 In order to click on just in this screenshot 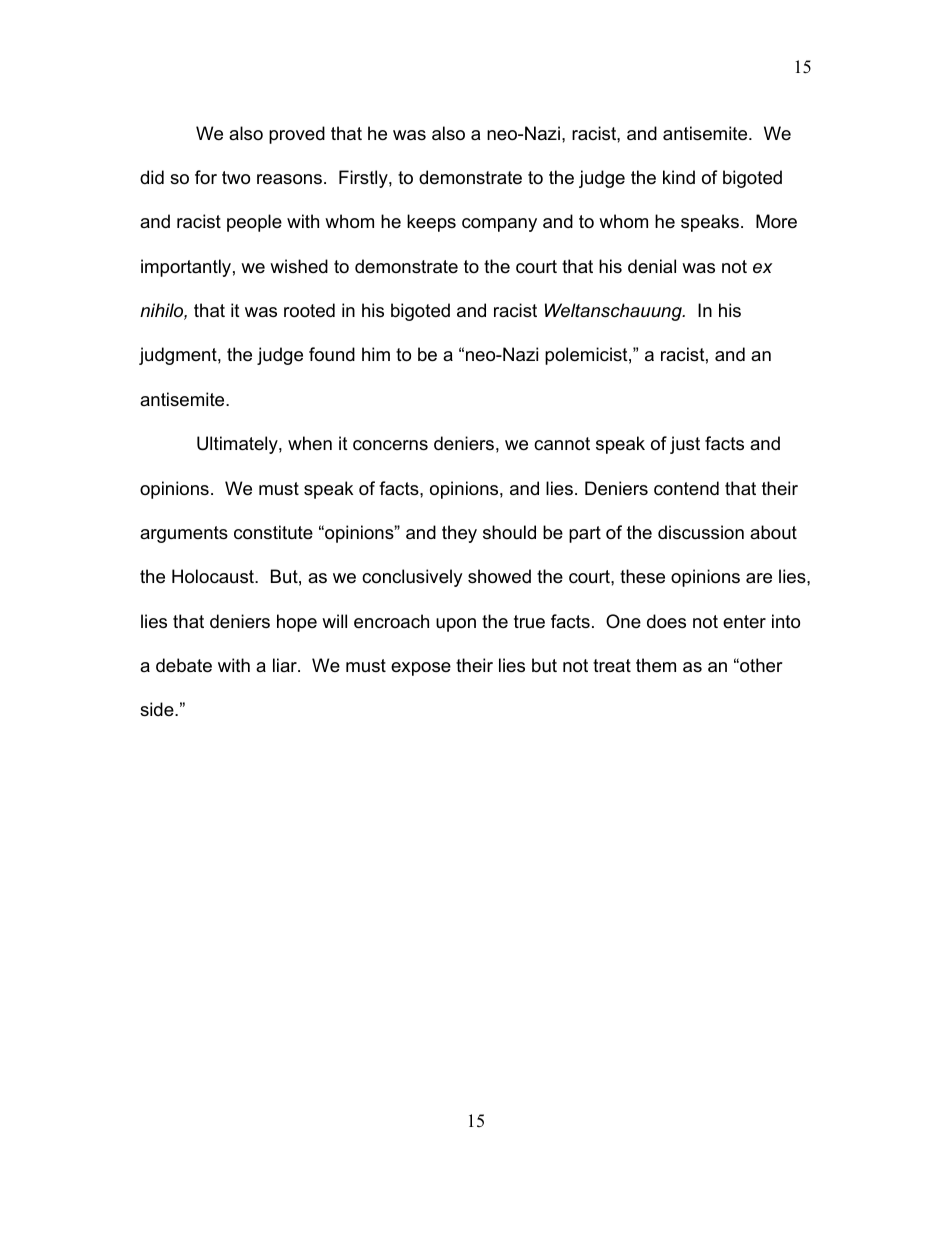, I will do `click(685, 445)`.
